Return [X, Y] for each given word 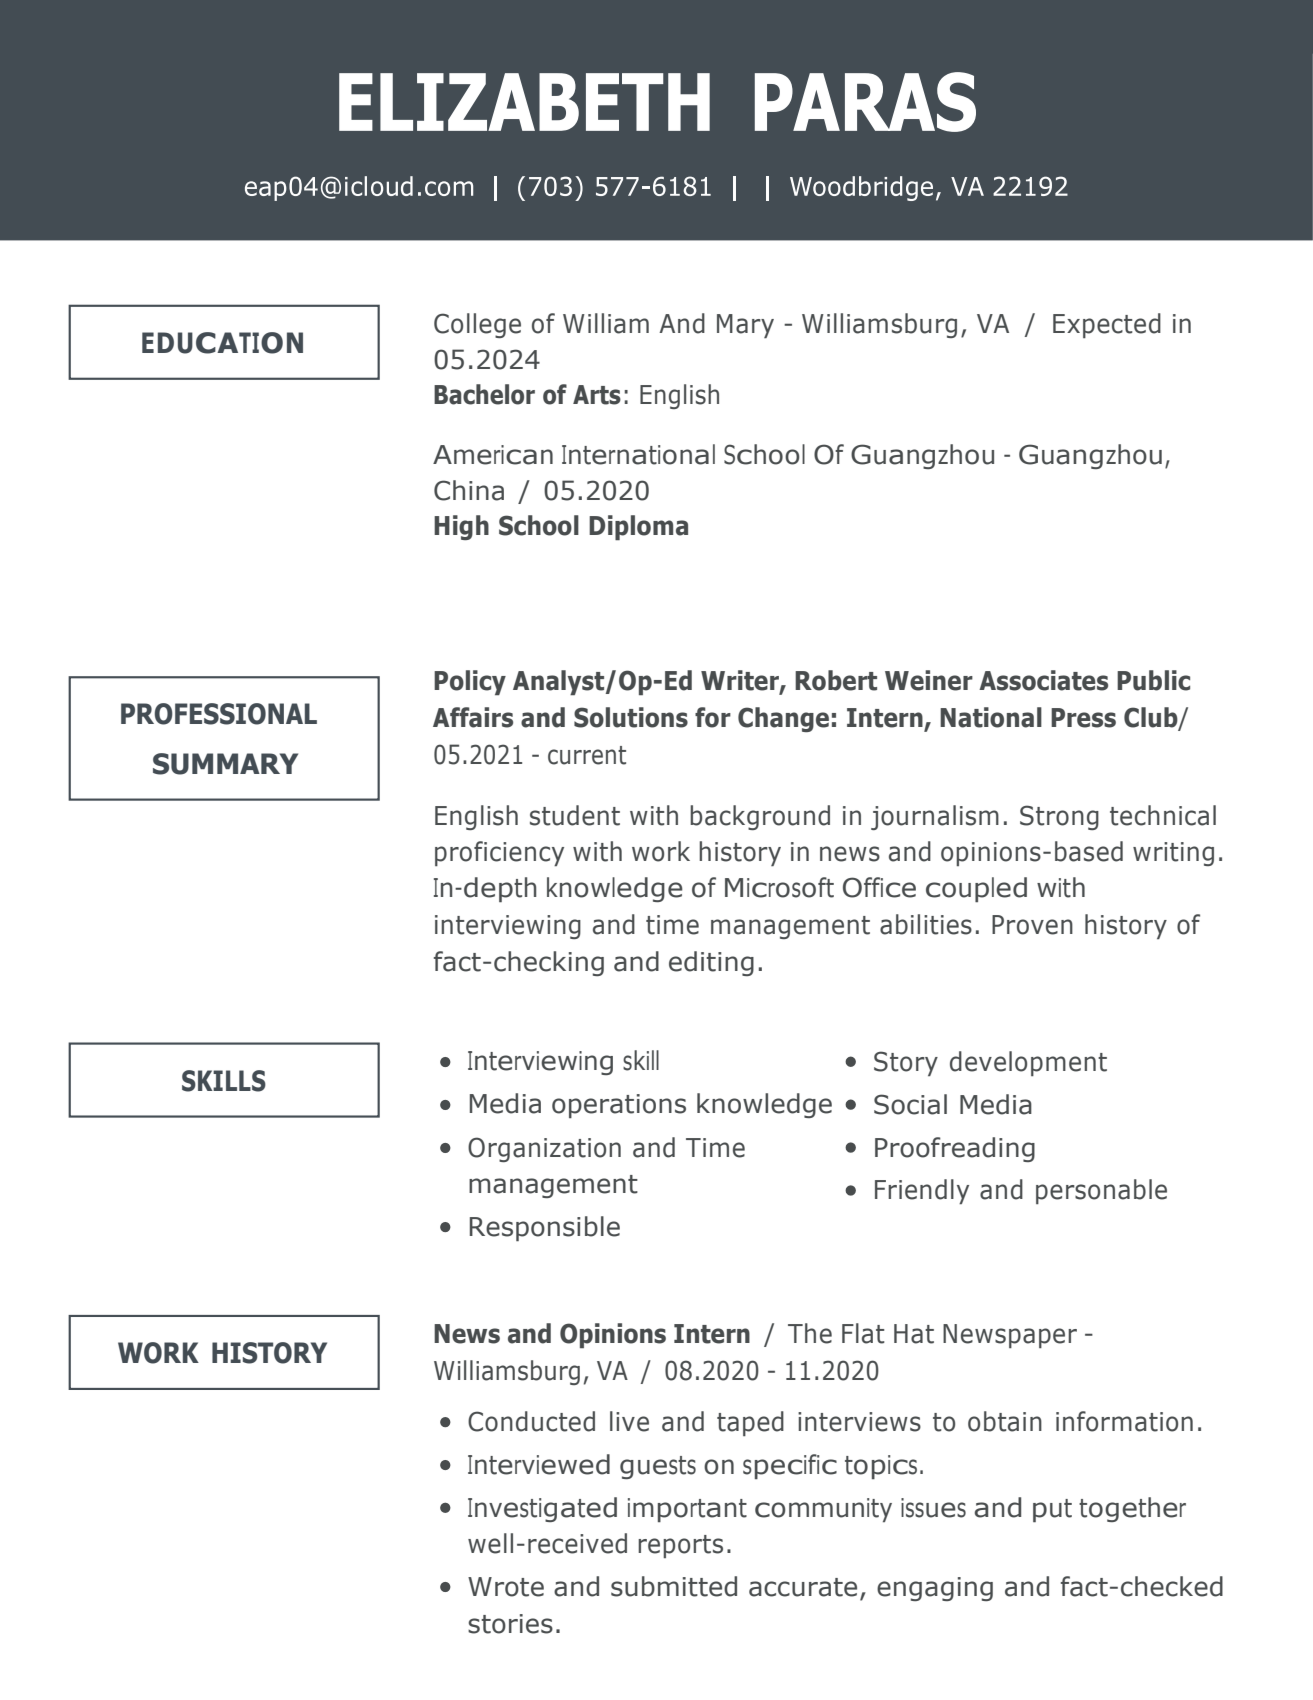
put [1052, 1511]
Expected [1107, 325]
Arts [597, 395]
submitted [674, 1586]
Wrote [506, 1587]
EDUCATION [222, 343]
